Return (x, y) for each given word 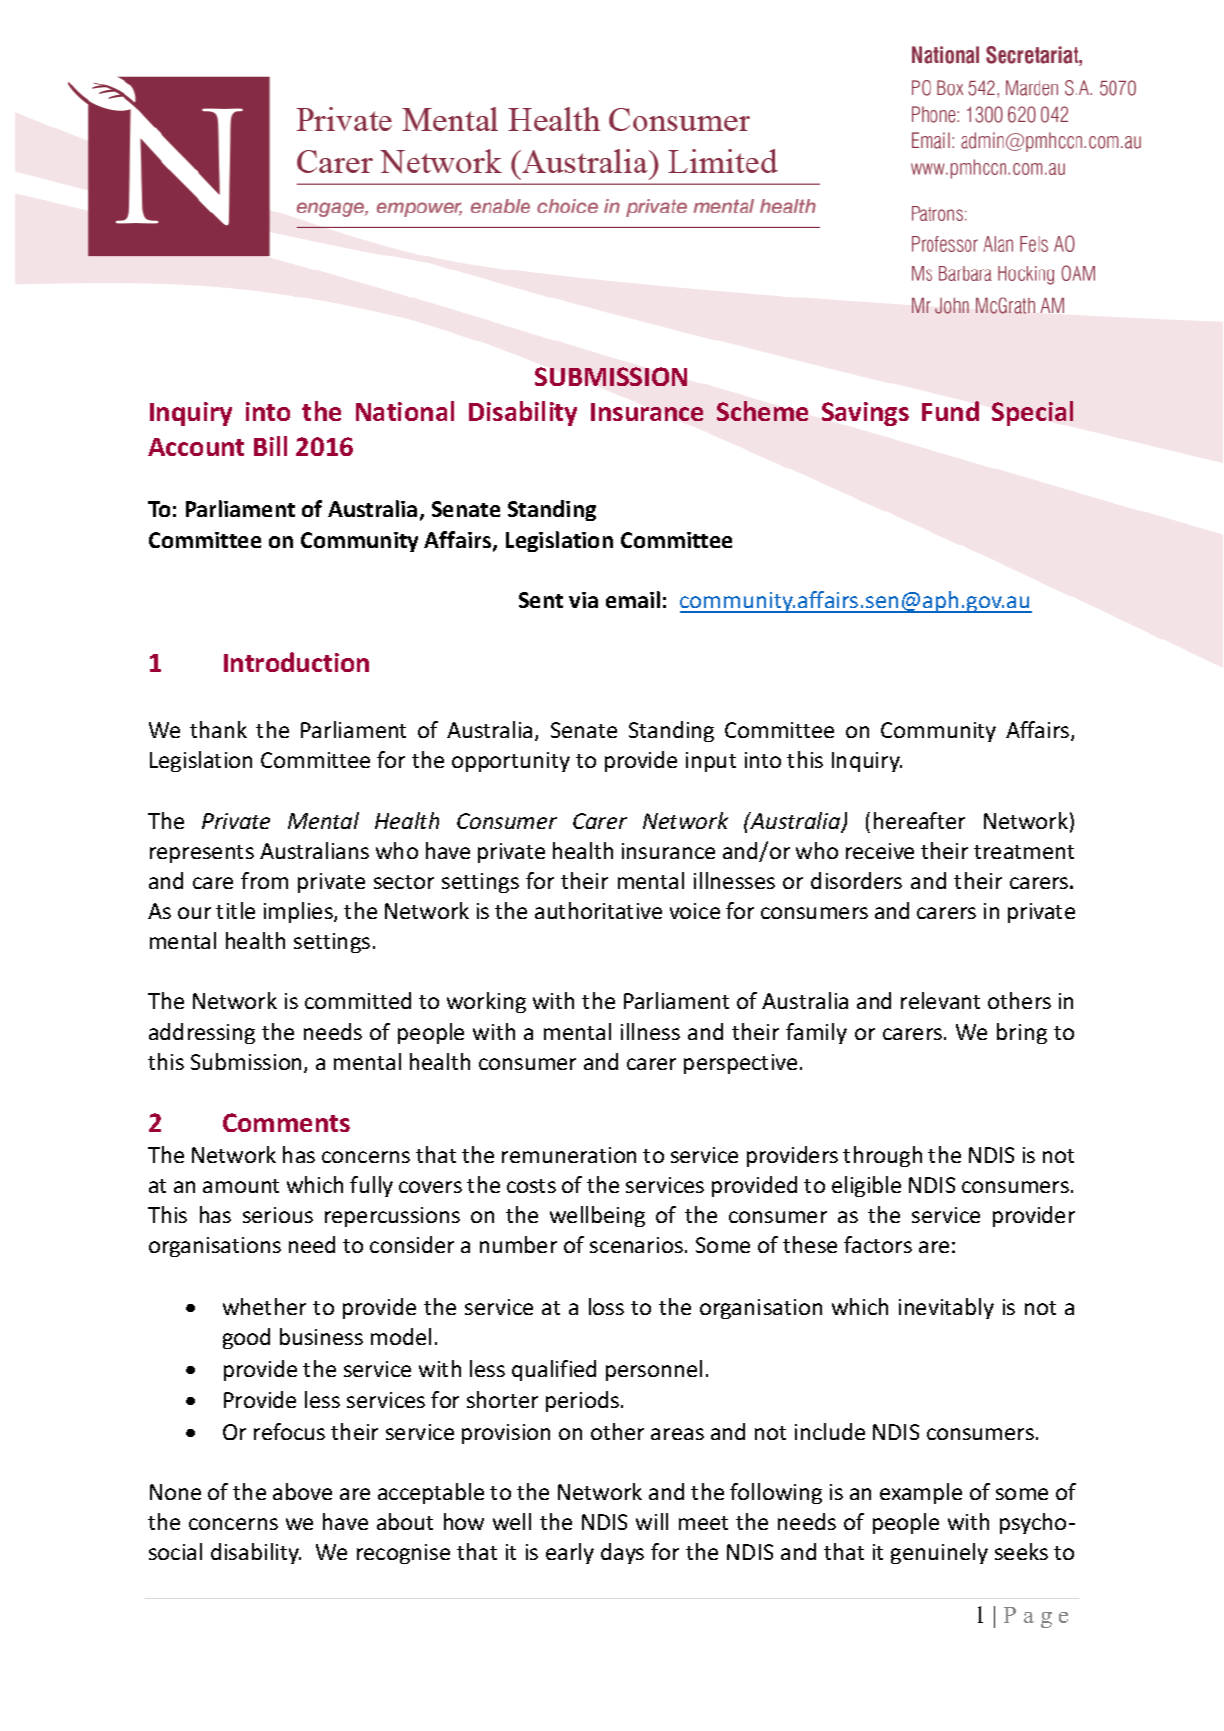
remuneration (569, 1155)
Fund (950, 411)
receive (880, 851)
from (264, 880)
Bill (270, 446)
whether (264, 1306)
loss (606, 1306)
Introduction (296, 662)
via (583, 600)
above (302, 1491)
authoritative (598, 910)
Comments (286, 1122)
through (882, 1156)
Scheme (762, 411)
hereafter (919, 820)
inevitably (946, 1308)
